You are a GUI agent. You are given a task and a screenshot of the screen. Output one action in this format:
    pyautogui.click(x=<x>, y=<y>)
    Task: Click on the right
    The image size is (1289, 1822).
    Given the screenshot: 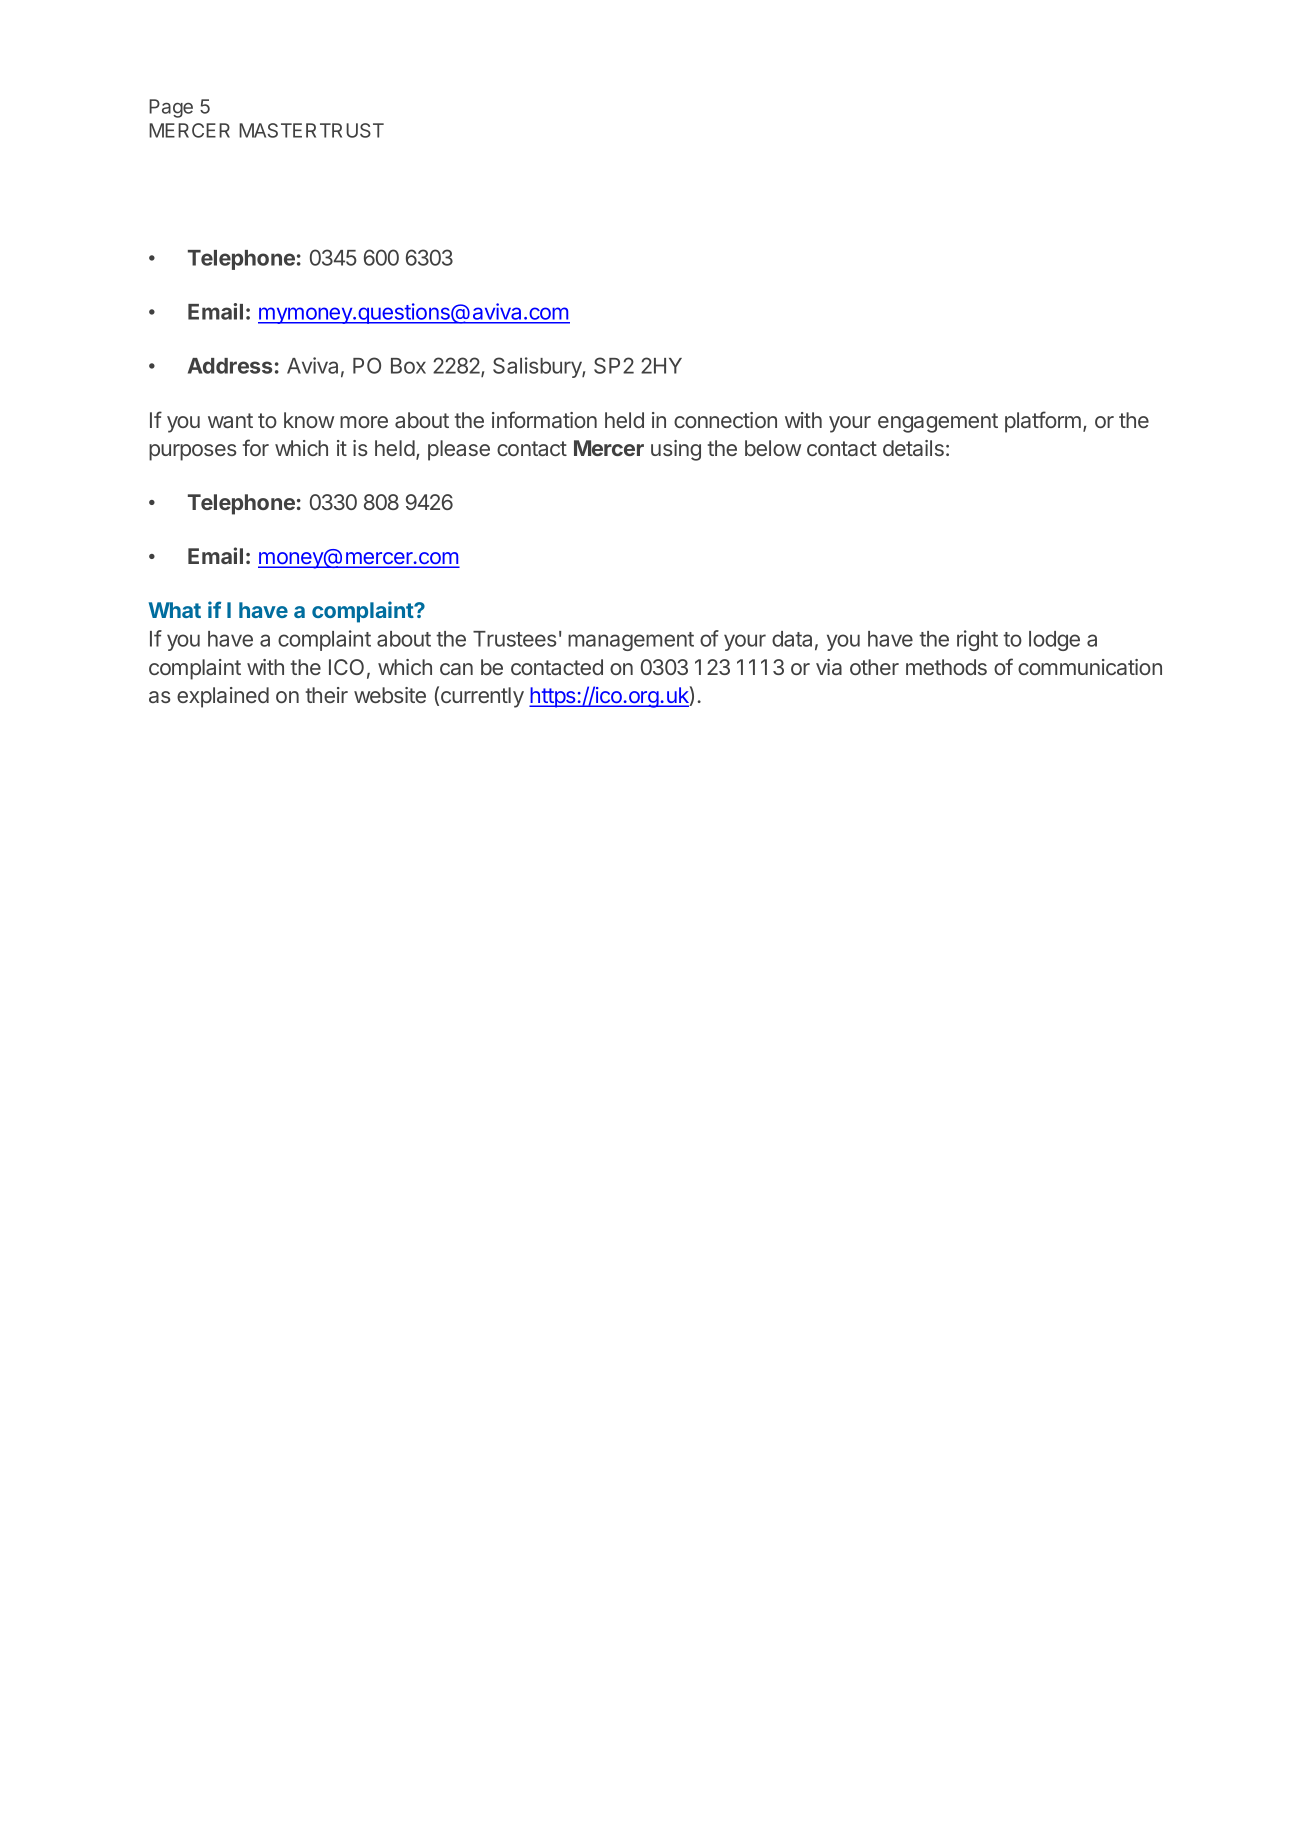 What is the action you would take?
    pyautogui.click(x=977, y=640)
